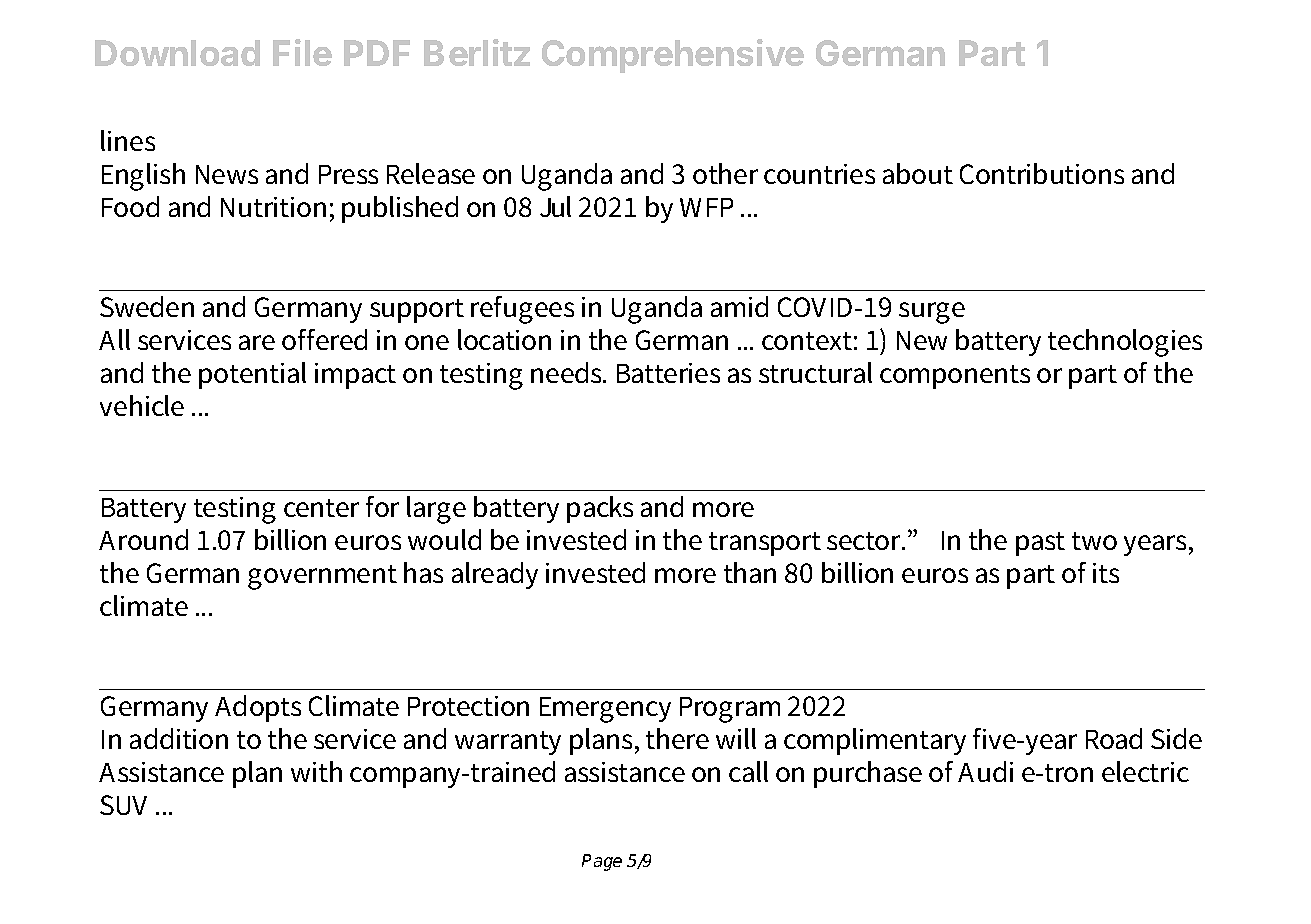  What do you see at coordinates (673, 56) in the screenshot?
I see `Comprehensive` at bounding box center [673, 56].
